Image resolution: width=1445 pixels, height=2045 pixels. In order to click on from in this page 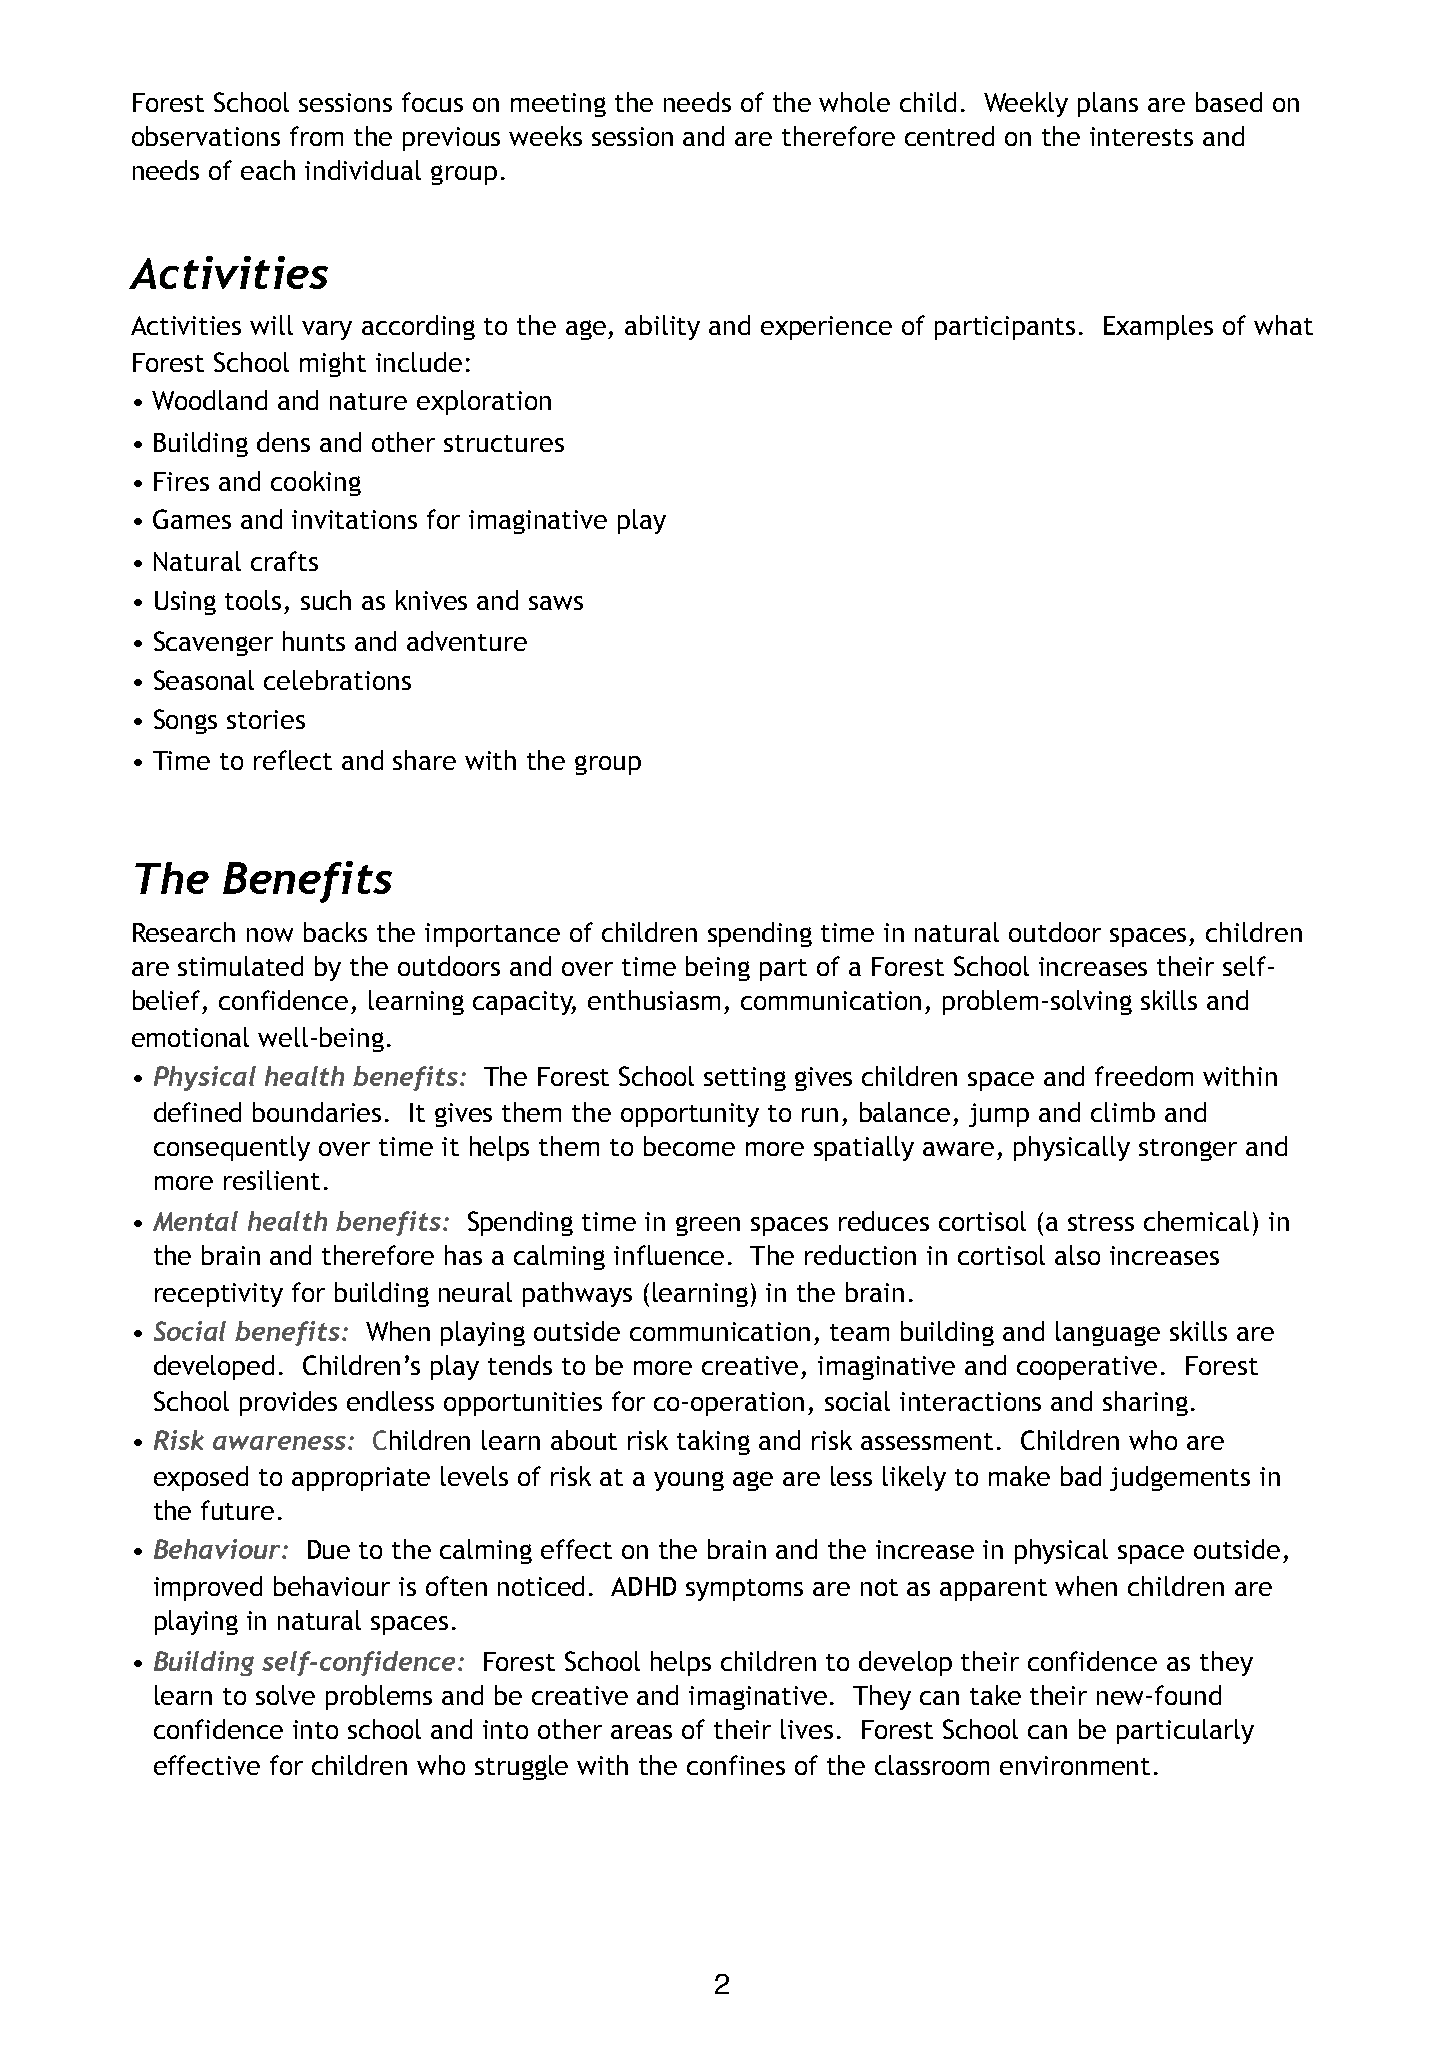, I will do `click(316, 136)`.
